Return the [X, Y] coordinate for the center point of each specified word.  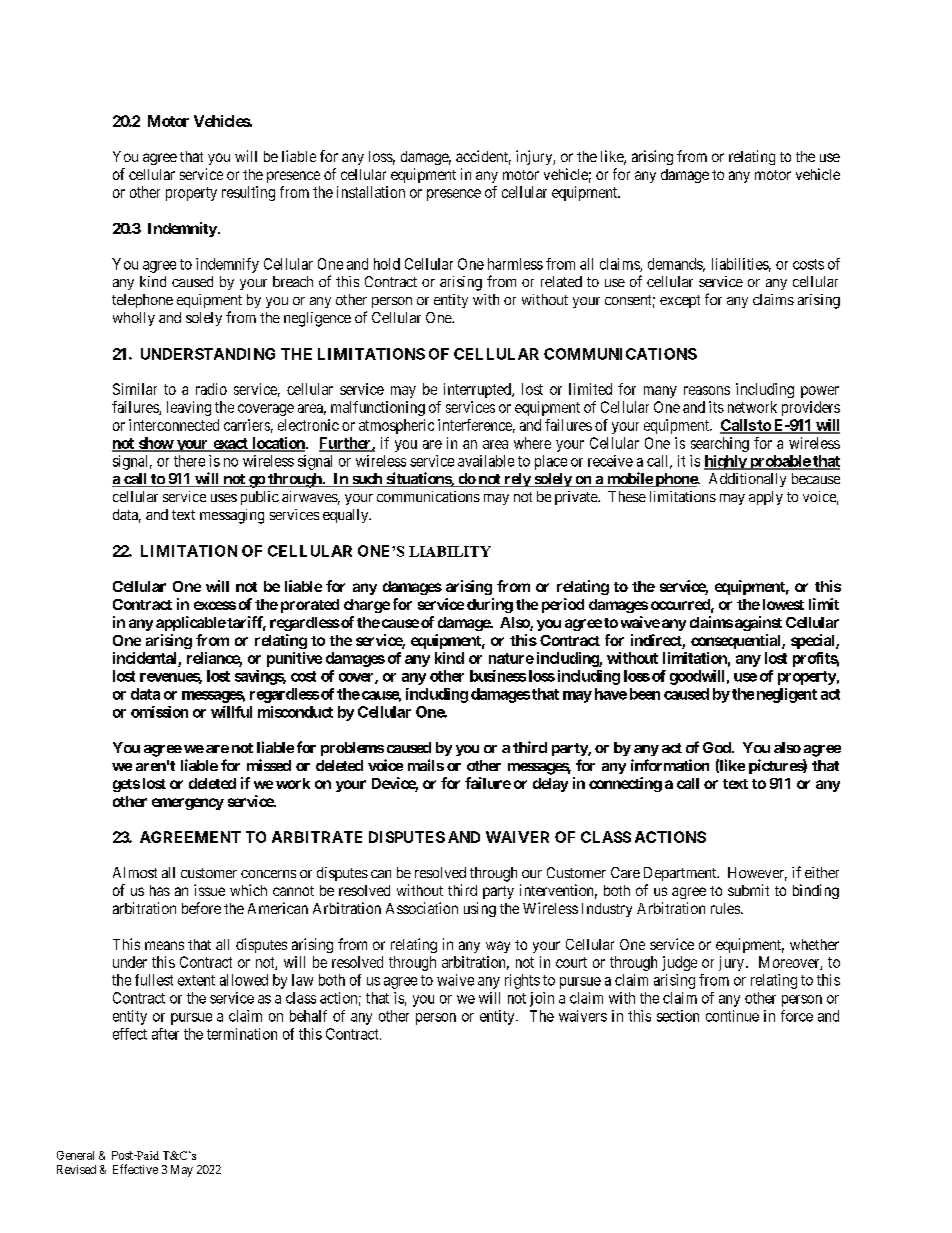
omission [159, 712]
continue [732, 1016]
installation [371, 192]
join [542, 999]
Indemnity [182, 229]
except [680, 301]
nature [511, 658]
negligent [787, 695]
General [75, 1155]
